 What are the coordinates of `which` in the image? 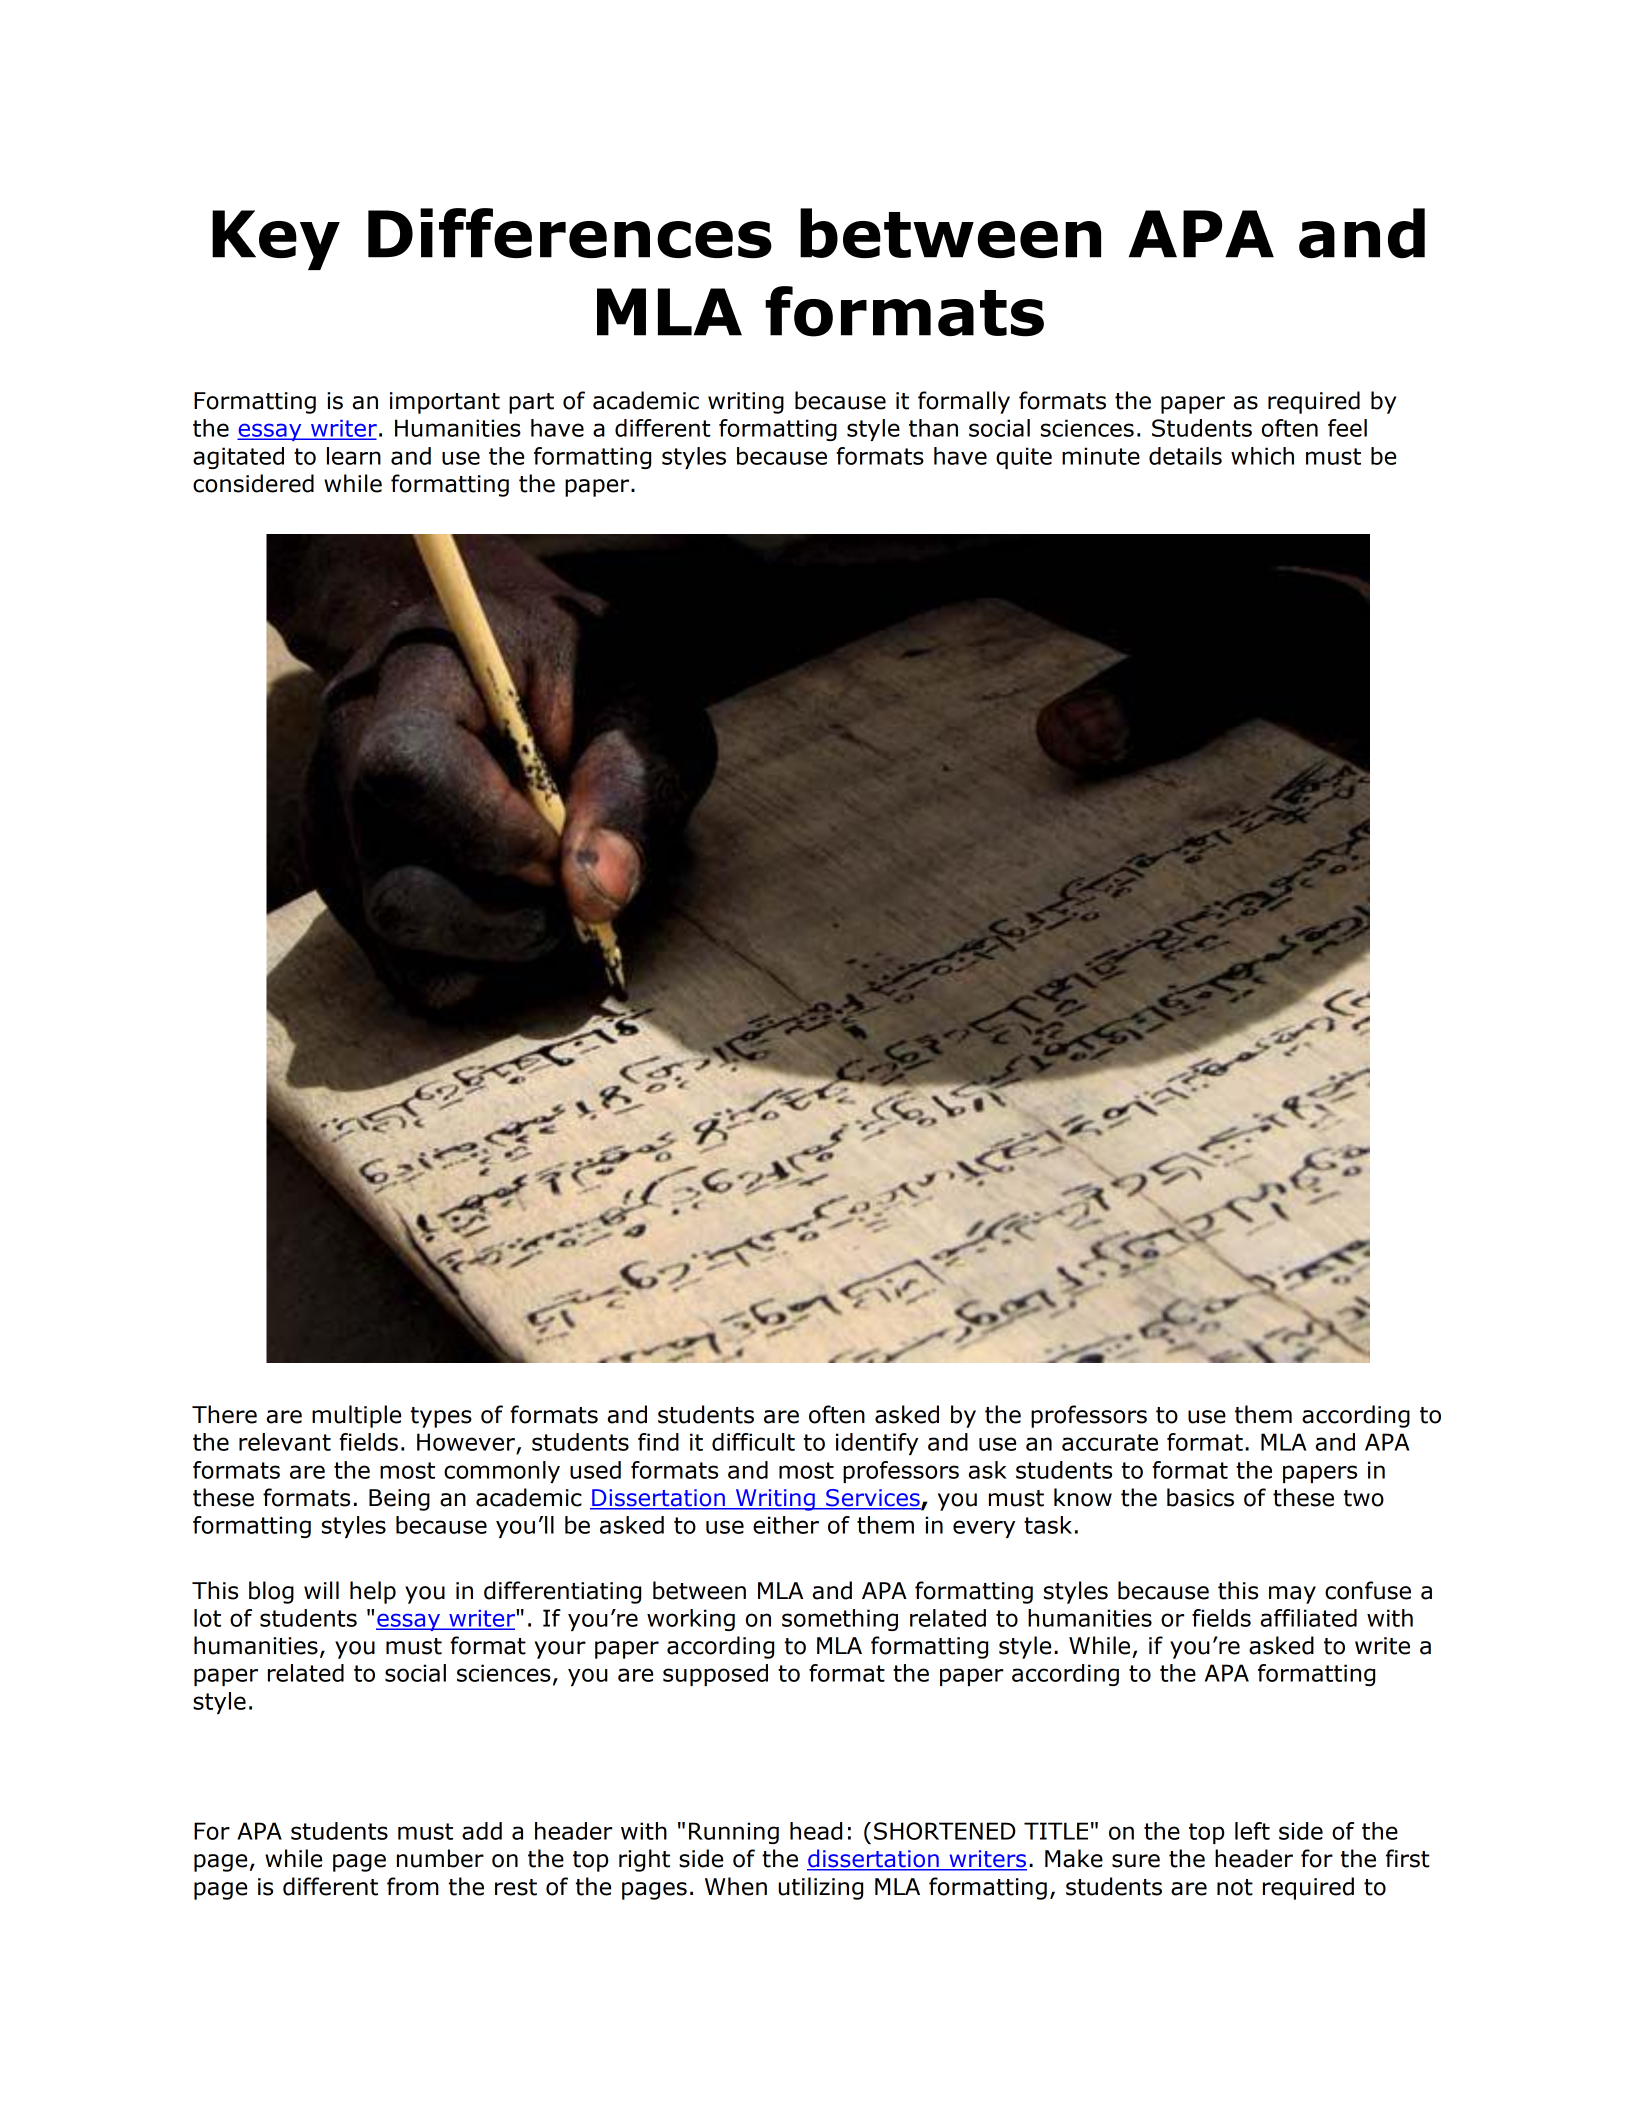 It's located at (1262, 456).
